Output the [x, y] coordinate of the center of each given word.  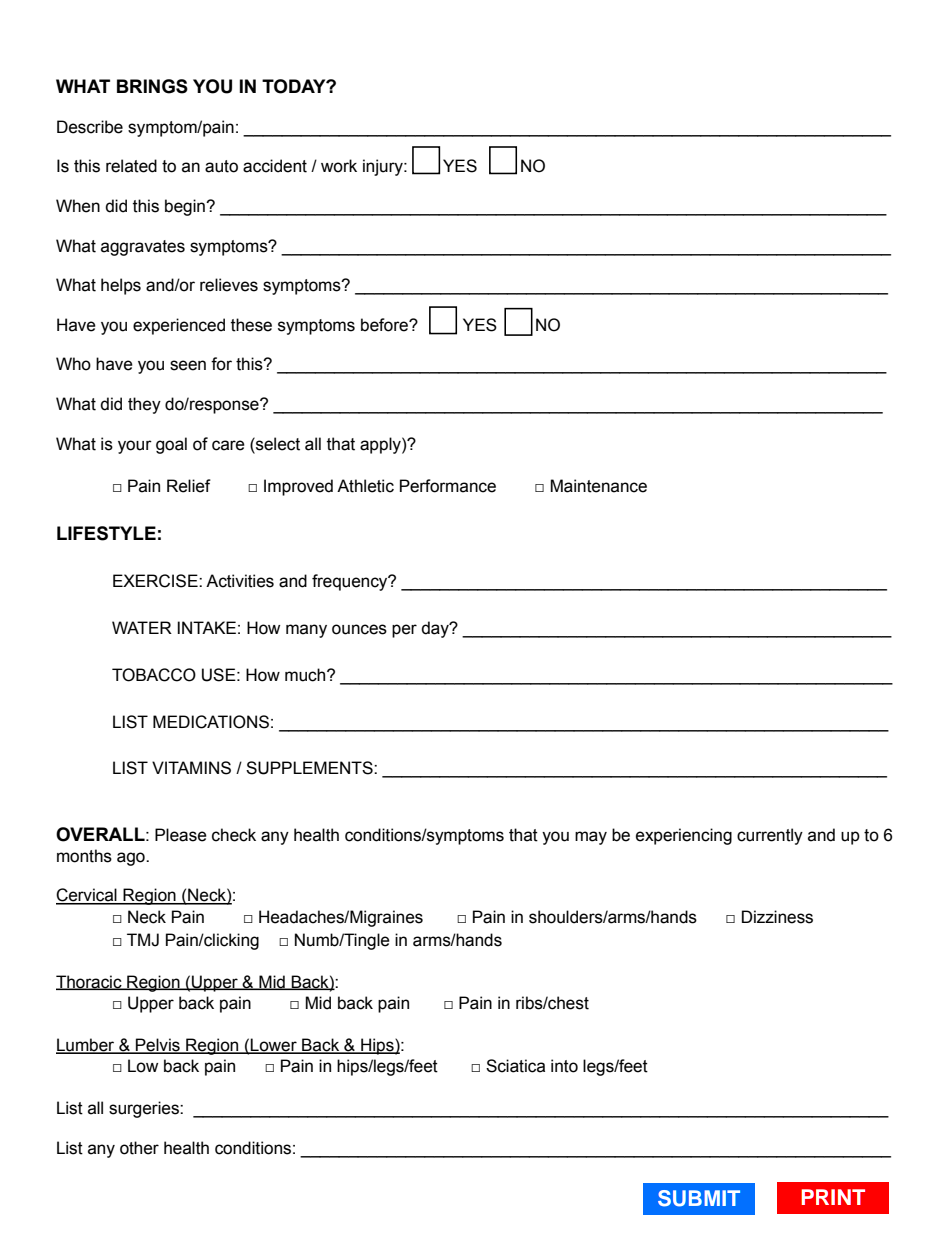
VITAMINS [191, 768]
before [385, 325]
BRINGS [152, 86]
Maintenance [598, 486]
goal [171, 445]
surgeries [145, 1109]
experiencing [684, 836]
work [339, 166]
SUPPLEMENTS [310, 768]
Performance [448, 486]
